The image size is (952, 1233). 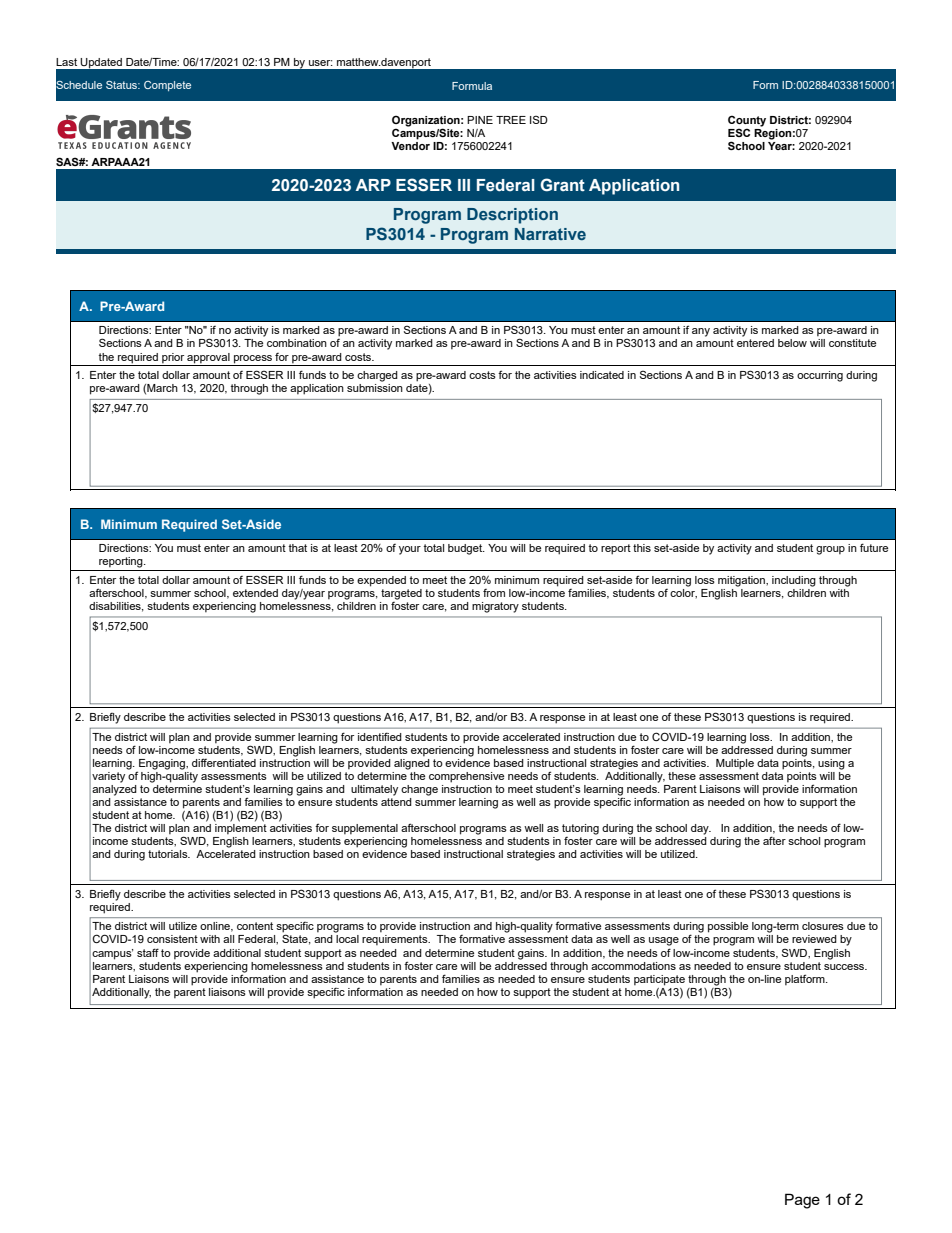 I want to click on extended, so click(x=255, y=593).
